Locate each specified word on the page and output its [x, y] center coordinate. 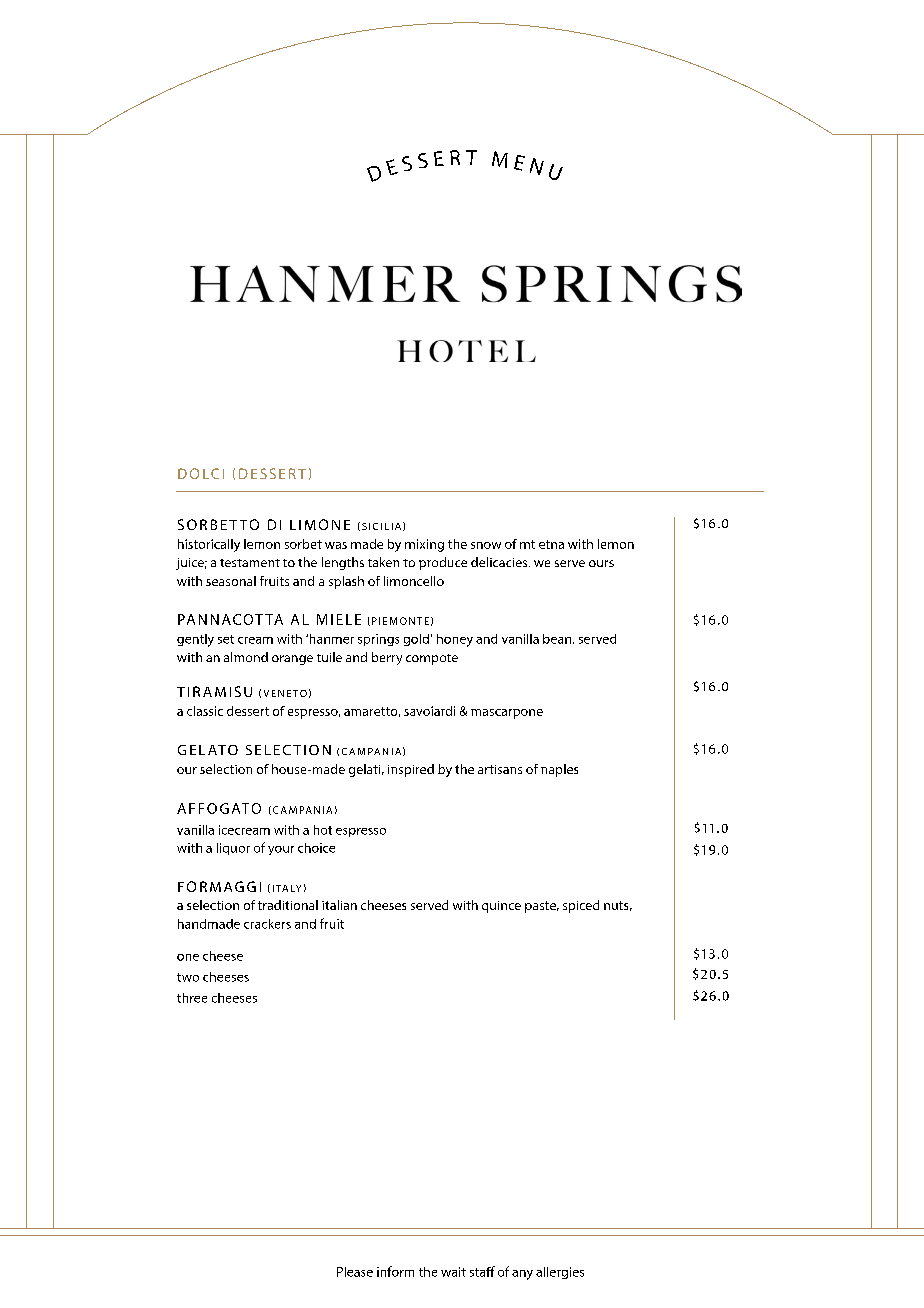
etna [551, 544]
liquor [233, 849]
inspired [411, 770]
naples [559, 770]
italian [339, 905]
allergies [560, 1273]
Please [355, 1272]
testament [250, 563]
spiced [581, 906]
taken [383, 562]
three [192, 998]
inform [395, 1271]
